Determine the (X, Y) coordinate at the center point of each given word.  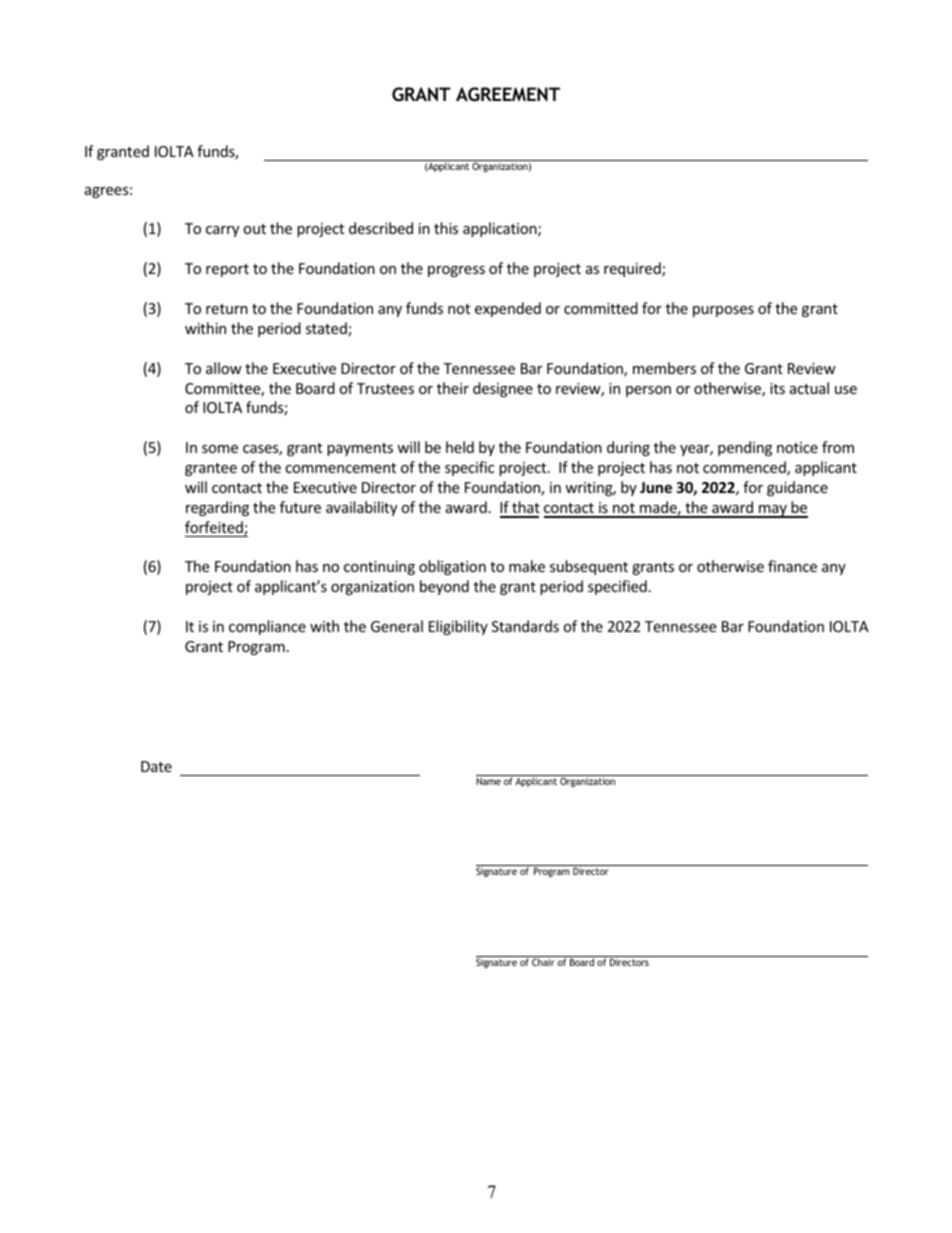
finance (792, 566)
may (773, 511)
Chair (543, 961)
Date (156, 766)
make (527, 566)
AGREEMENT (508, 94)
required (633, 269)
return (227, 309)
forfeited (215, 528)
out (254, 229)
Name (488, 781)
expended (508, 309)
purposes (723, 311)
